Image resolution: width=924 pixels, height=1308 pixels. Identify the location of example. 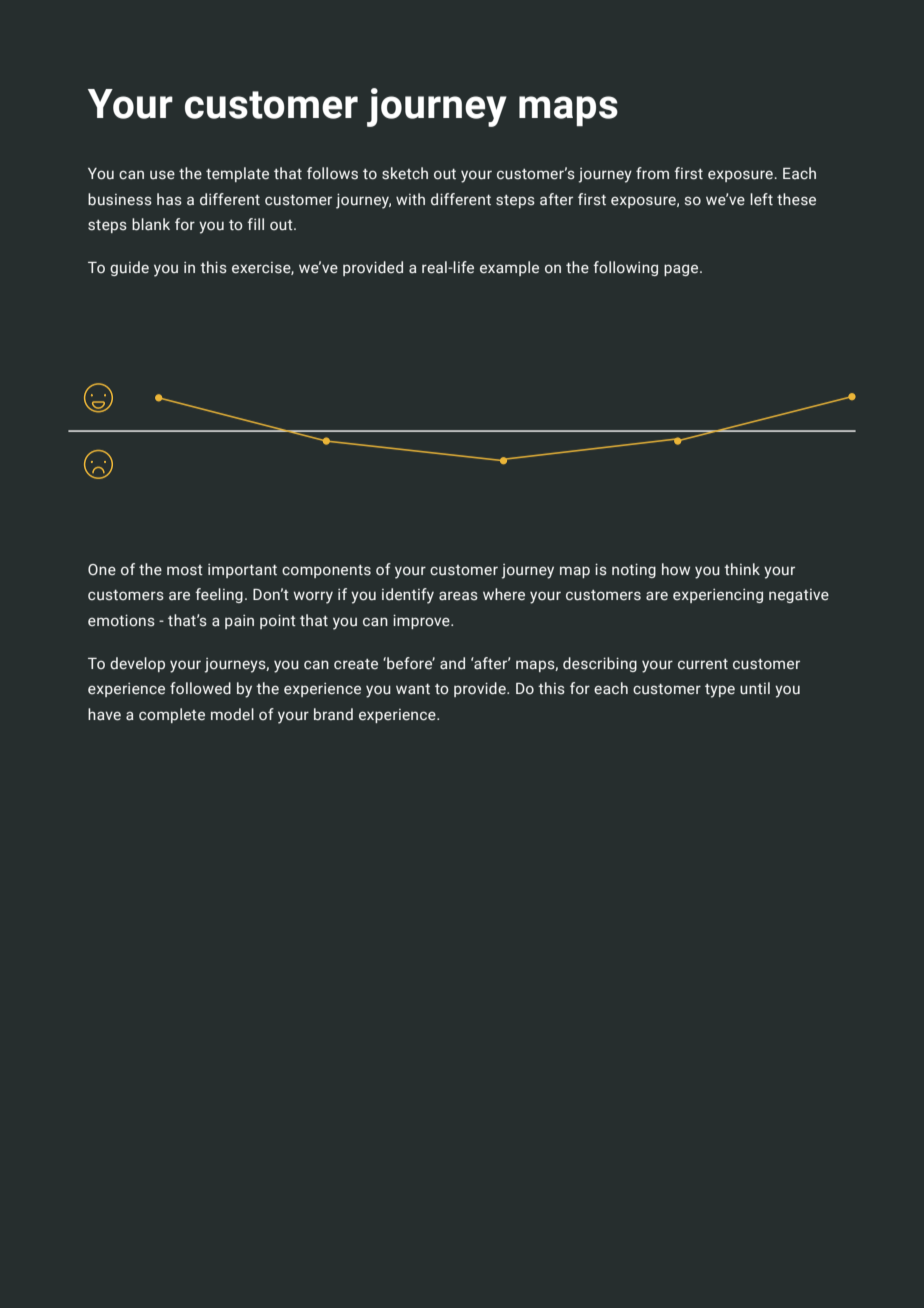
(509, 268).
